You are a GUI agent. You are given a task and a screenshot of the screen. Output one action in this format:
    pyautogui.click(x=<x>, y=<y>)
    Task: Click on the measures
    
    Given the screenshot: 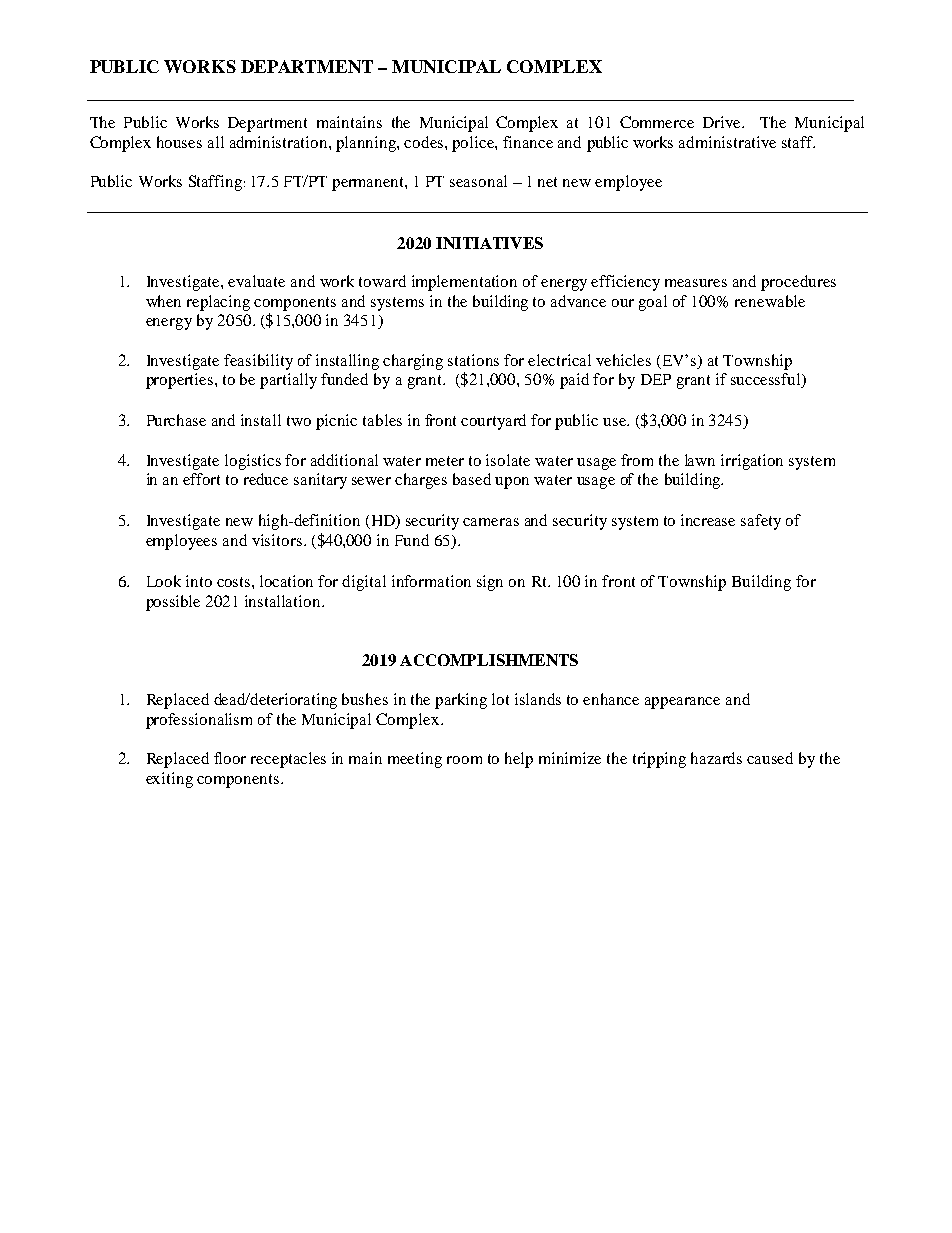 What is the action you would take?
    pyautogui.click(x=696, y=283)
